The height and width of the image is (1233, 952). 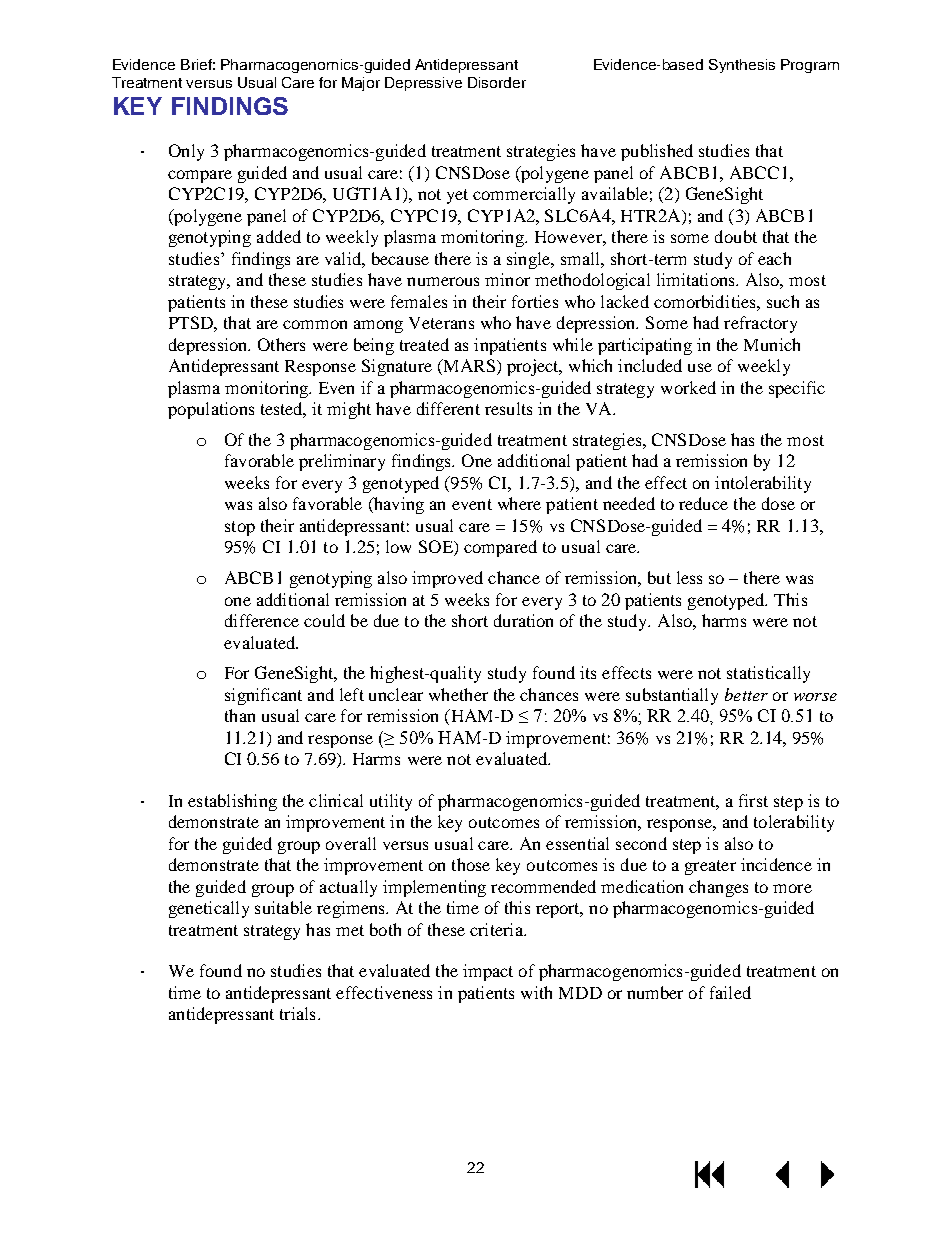 I want to click on where, so click(x=519, y=503).
